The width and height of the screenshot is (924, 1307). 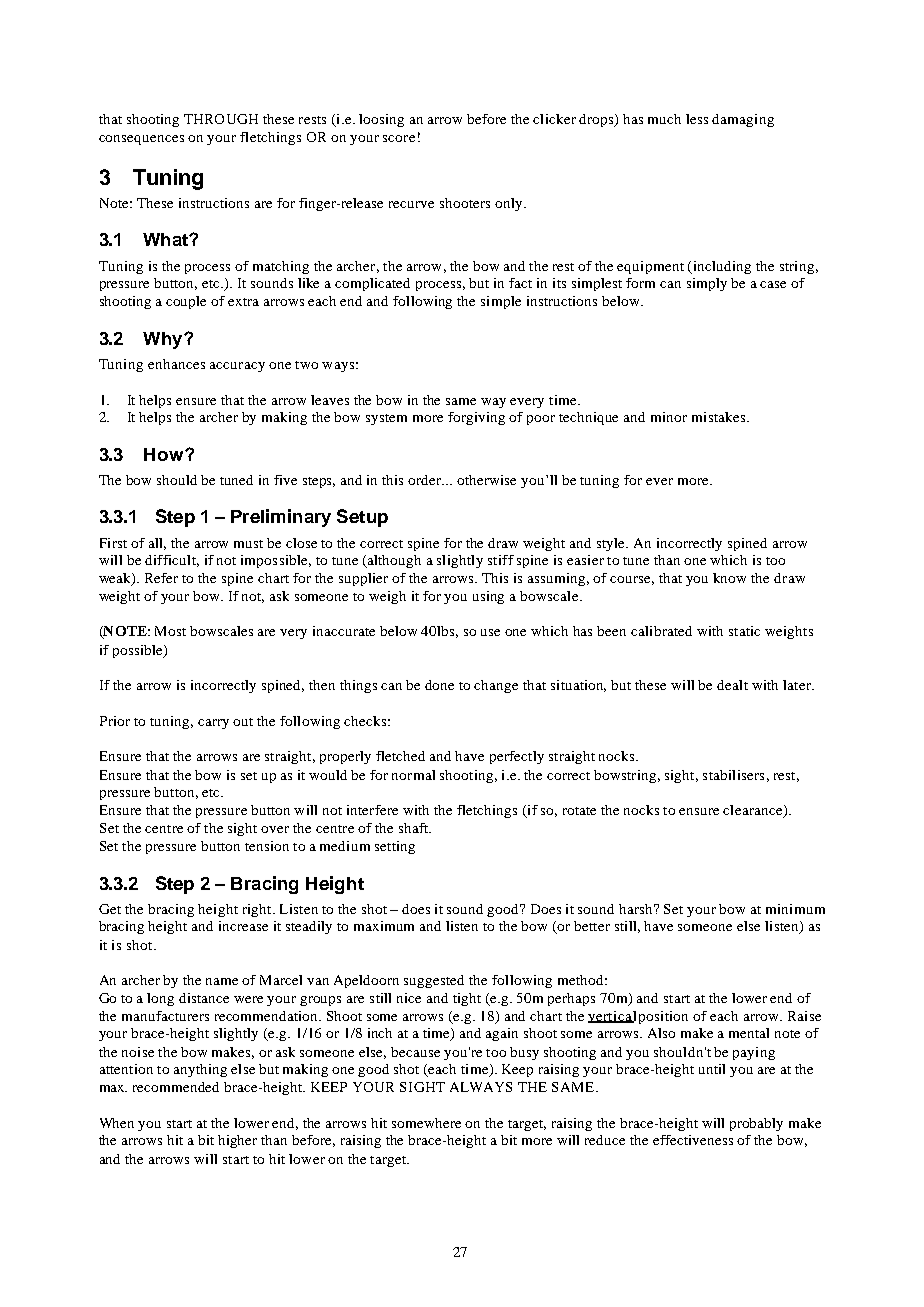 I want to click on damaging, so click(x=743, y=120).
